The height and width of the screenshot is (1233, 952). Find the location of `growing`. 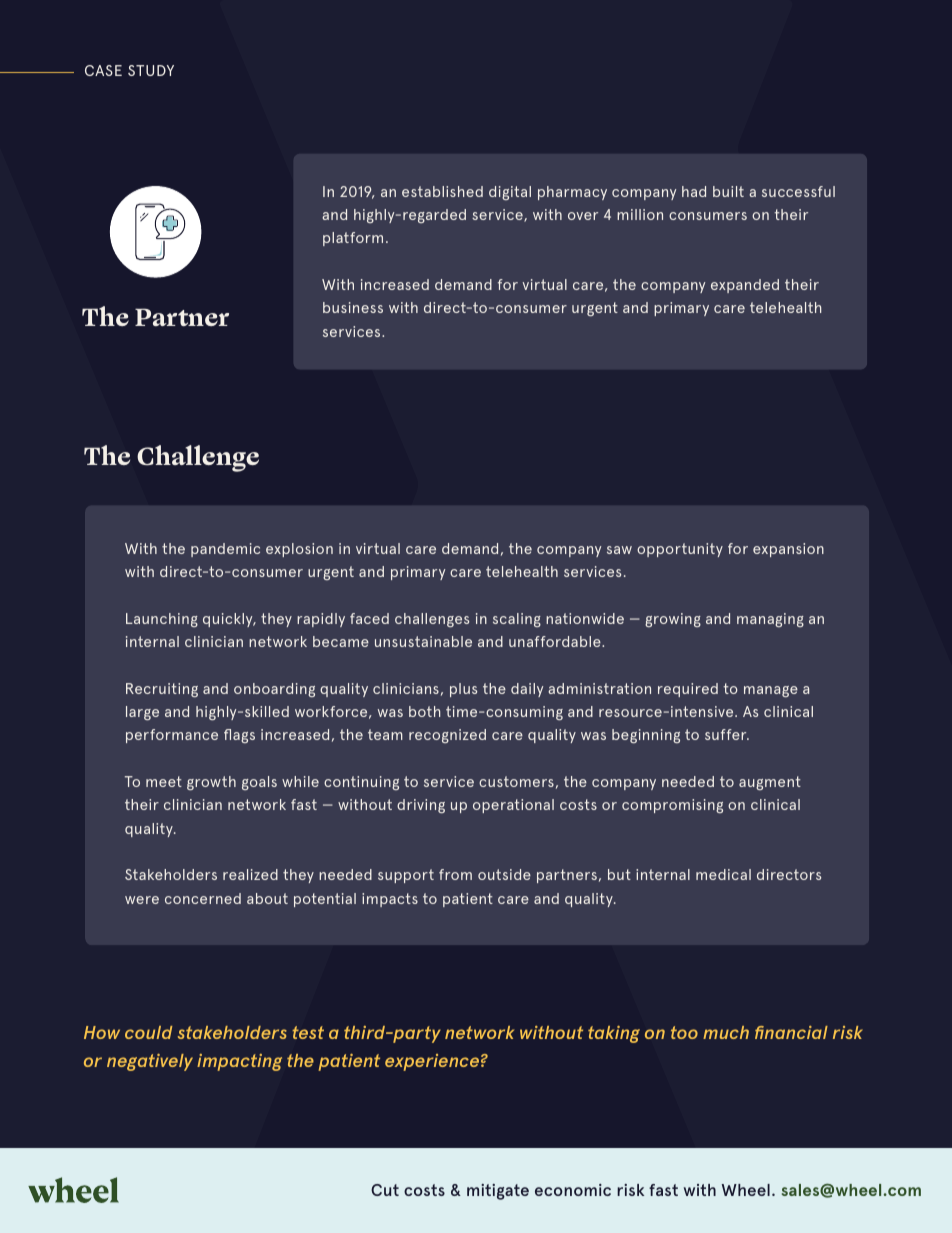

growing is located at coordinates (673, 620).
